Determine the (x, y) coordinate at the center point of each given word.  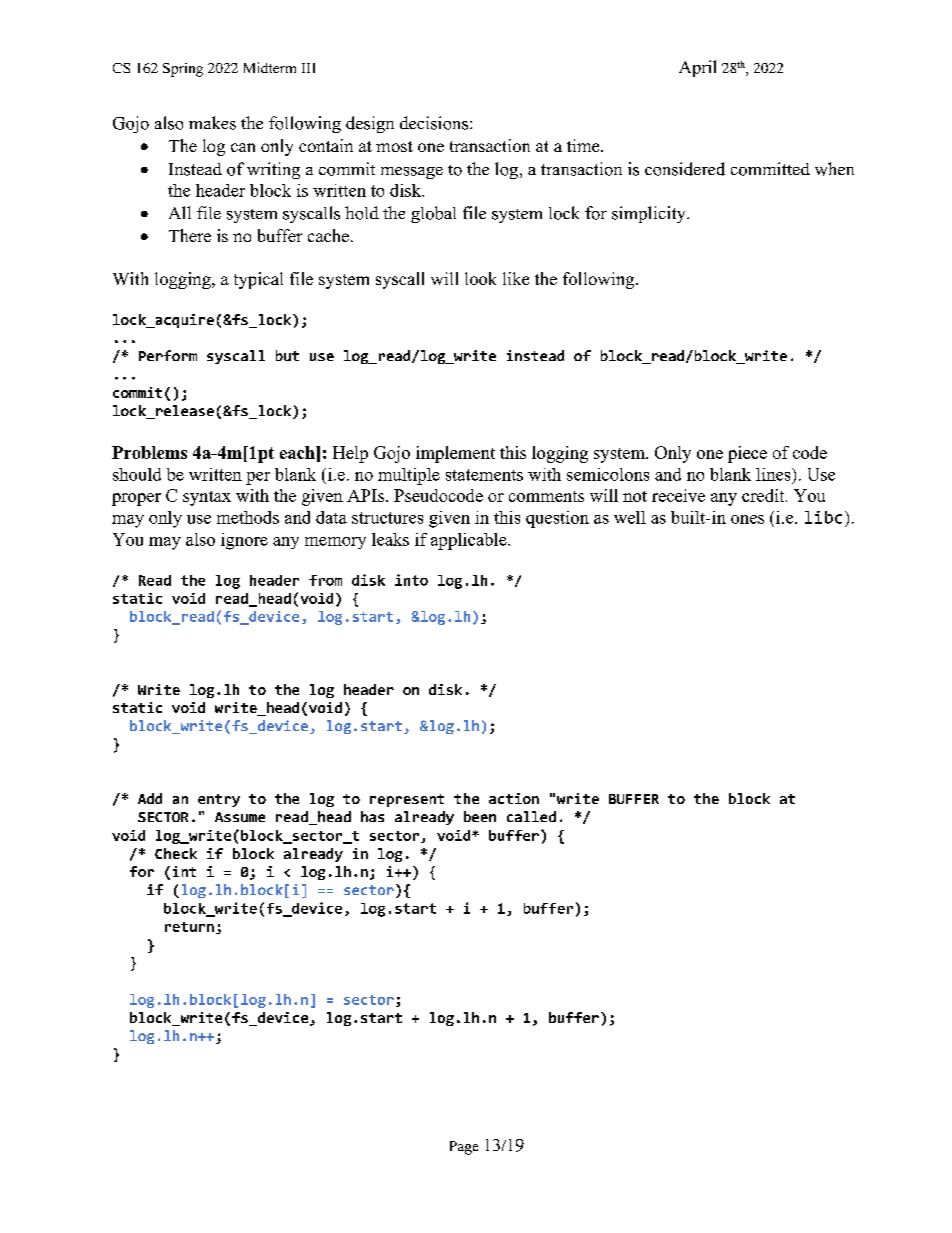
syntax (207, 498)
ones (747, 519)
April (697, 68)
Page (464, 1148)
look (480, 278)
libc (823, 517)
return (189, 927)
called (531, 816)
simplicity (650, 214)
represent (407, 800)
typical (258, 280)
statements (484, 475)
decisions (434, 123)
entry (219, 800)
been (480, 816)
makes (212, 123)
